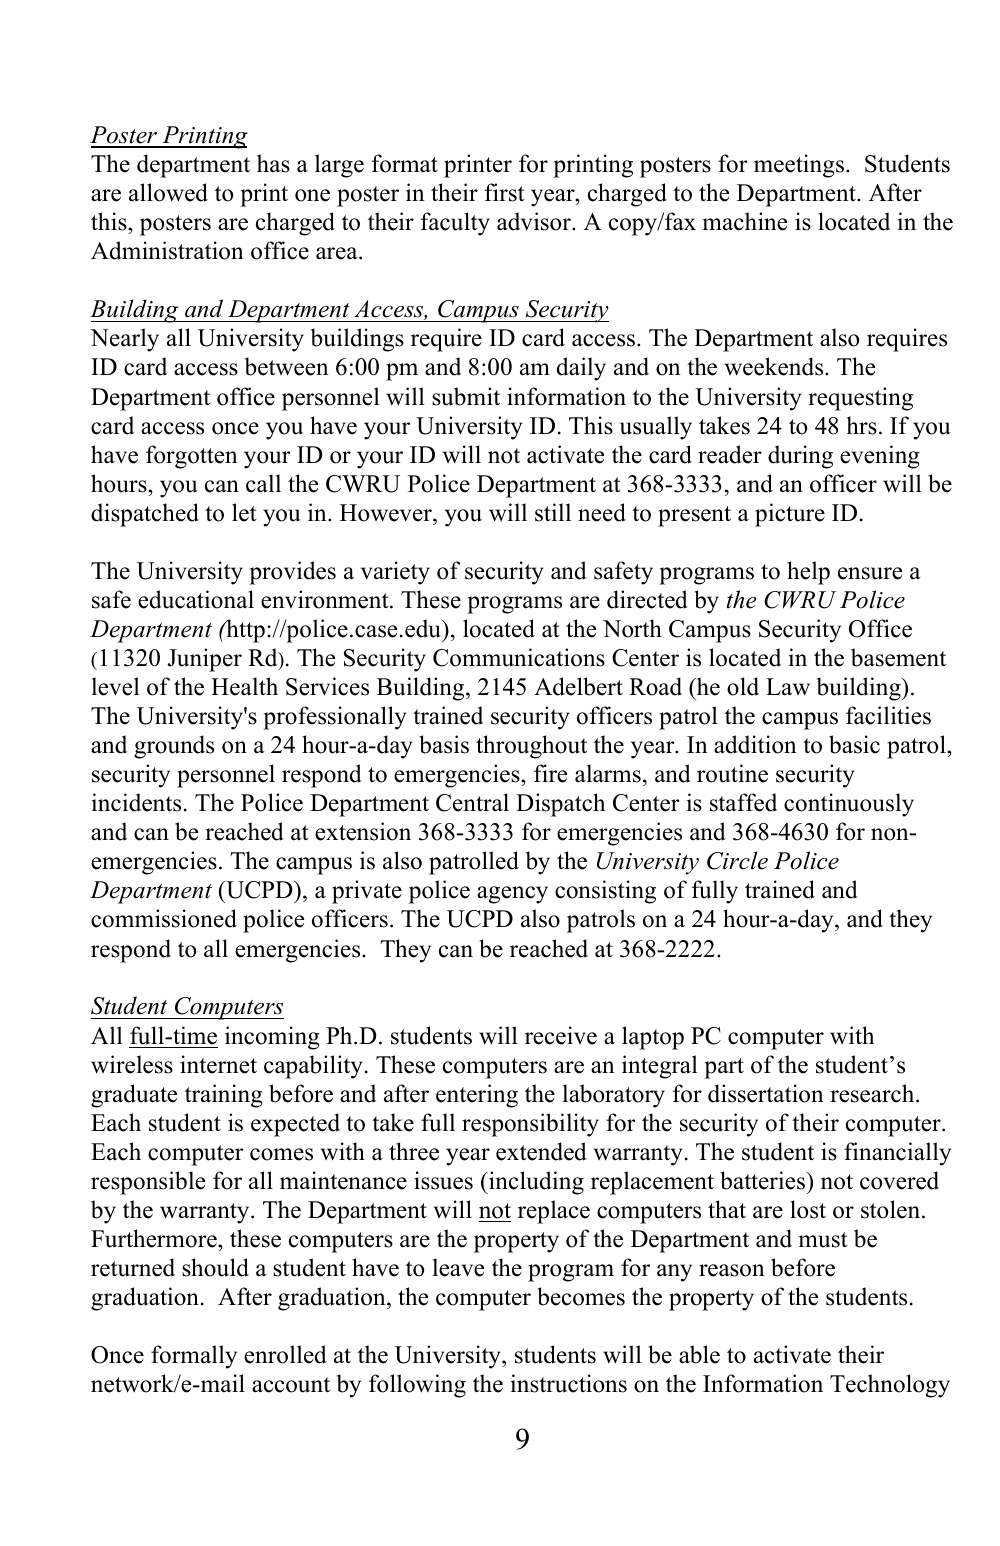  What do you see at coordinates (168, 192) in the screenshot?
I see `allowed` at bounding box center [168, 192].
